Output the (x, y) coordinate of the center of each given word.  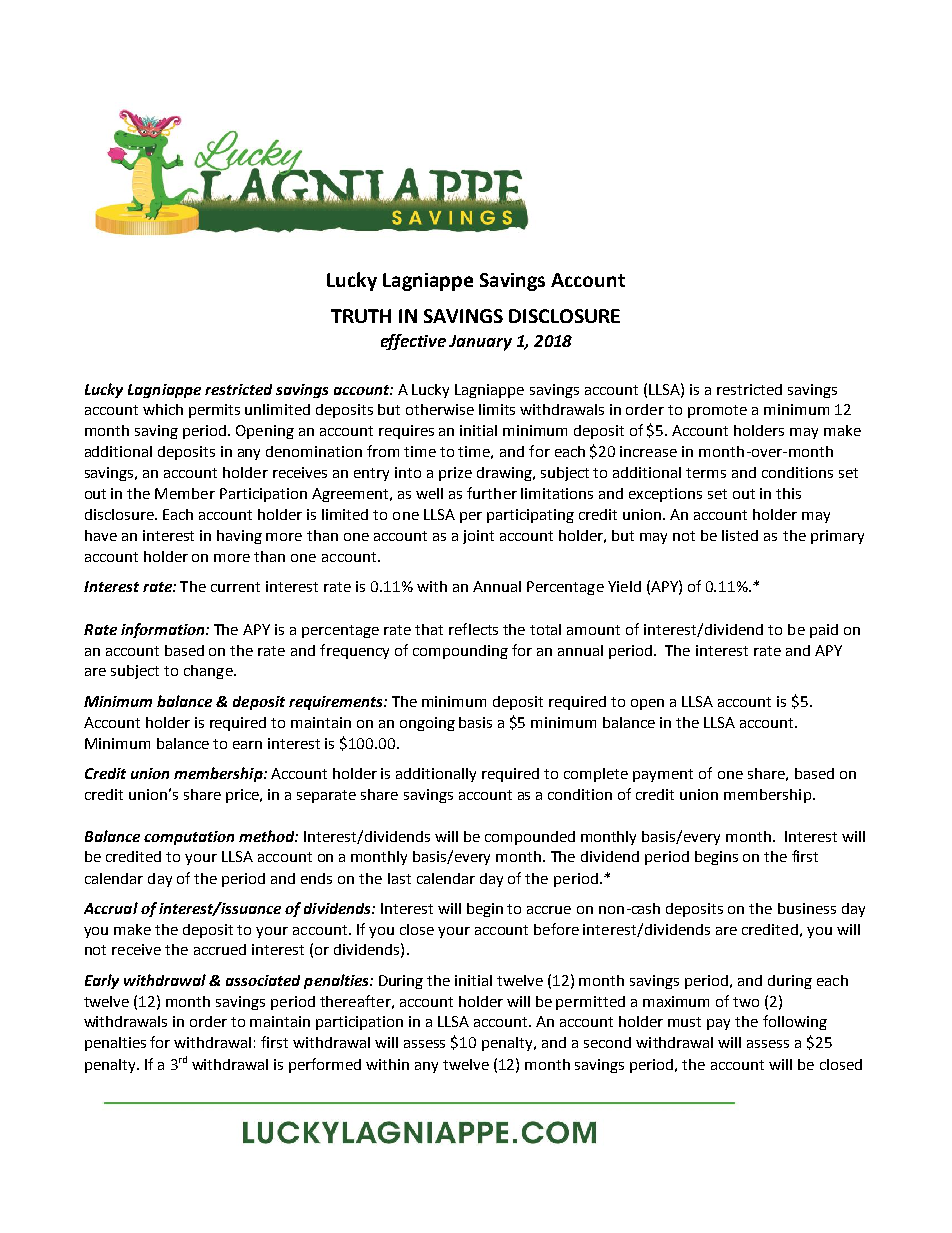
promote (717, 411)
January (480, 343)
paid (824, 631)
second (607, 1042)
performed (325, 1065)
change (209, 672)
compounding (460, 652)
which (163, 409)
